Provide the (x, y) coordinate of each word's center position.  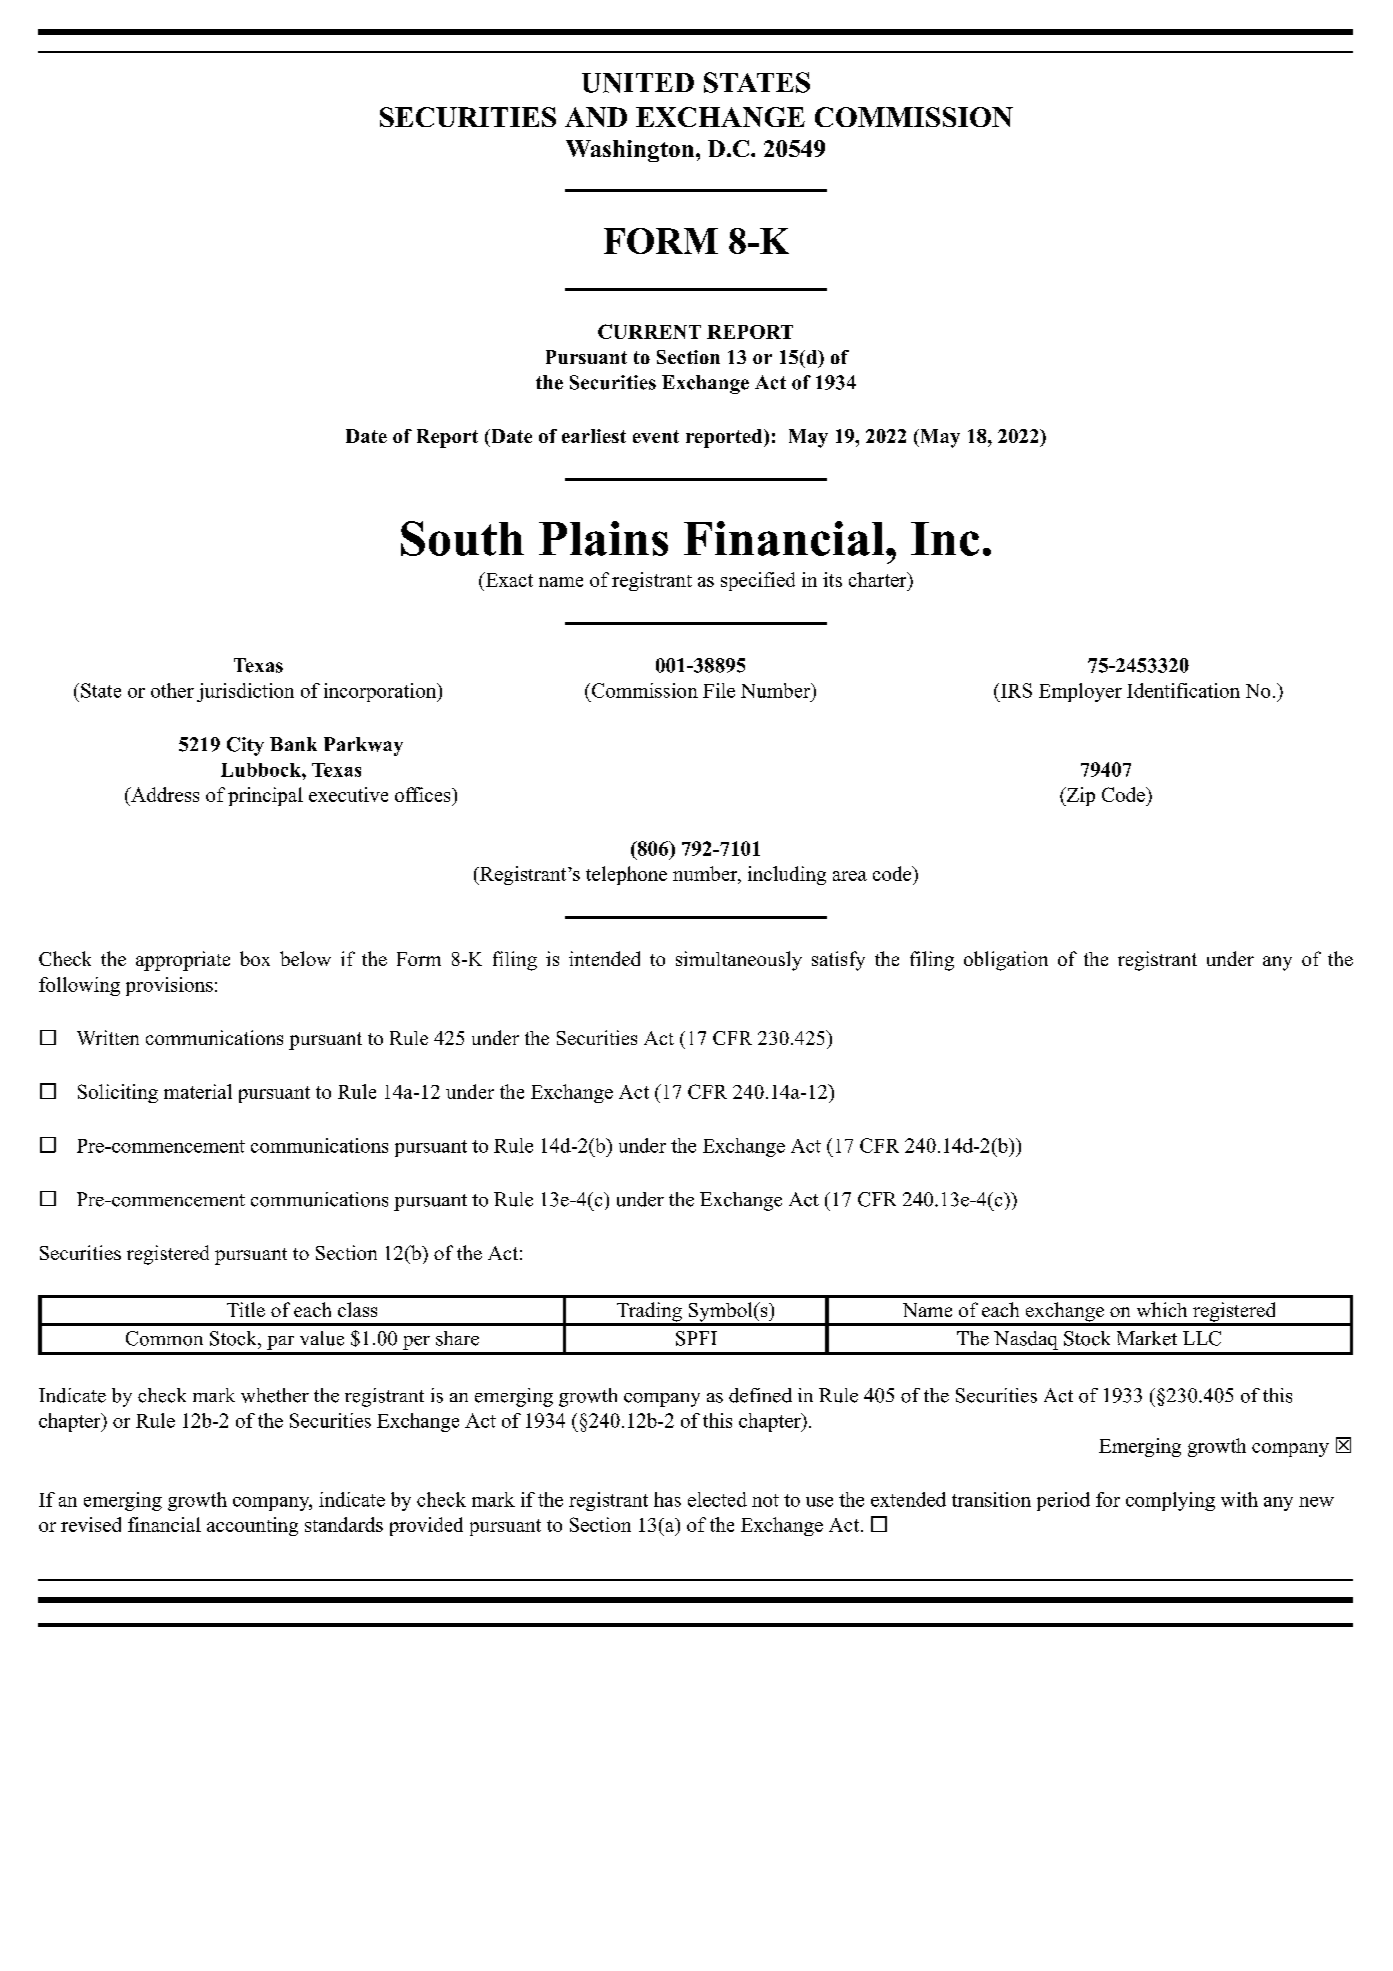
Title (246, 1309)
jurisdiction (245, 692)
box (255, 958)
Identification (1183, 690)
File (719, 690)
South (462, 538)
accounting (252, 1526)
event (656, 436)
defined (760, 1395)
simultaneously (739, 961)
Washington (631, 151)
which (1162, 1309)
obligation (1006, 961)
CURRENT (649, 331)
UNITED (638, 83)
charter (879, 579)
